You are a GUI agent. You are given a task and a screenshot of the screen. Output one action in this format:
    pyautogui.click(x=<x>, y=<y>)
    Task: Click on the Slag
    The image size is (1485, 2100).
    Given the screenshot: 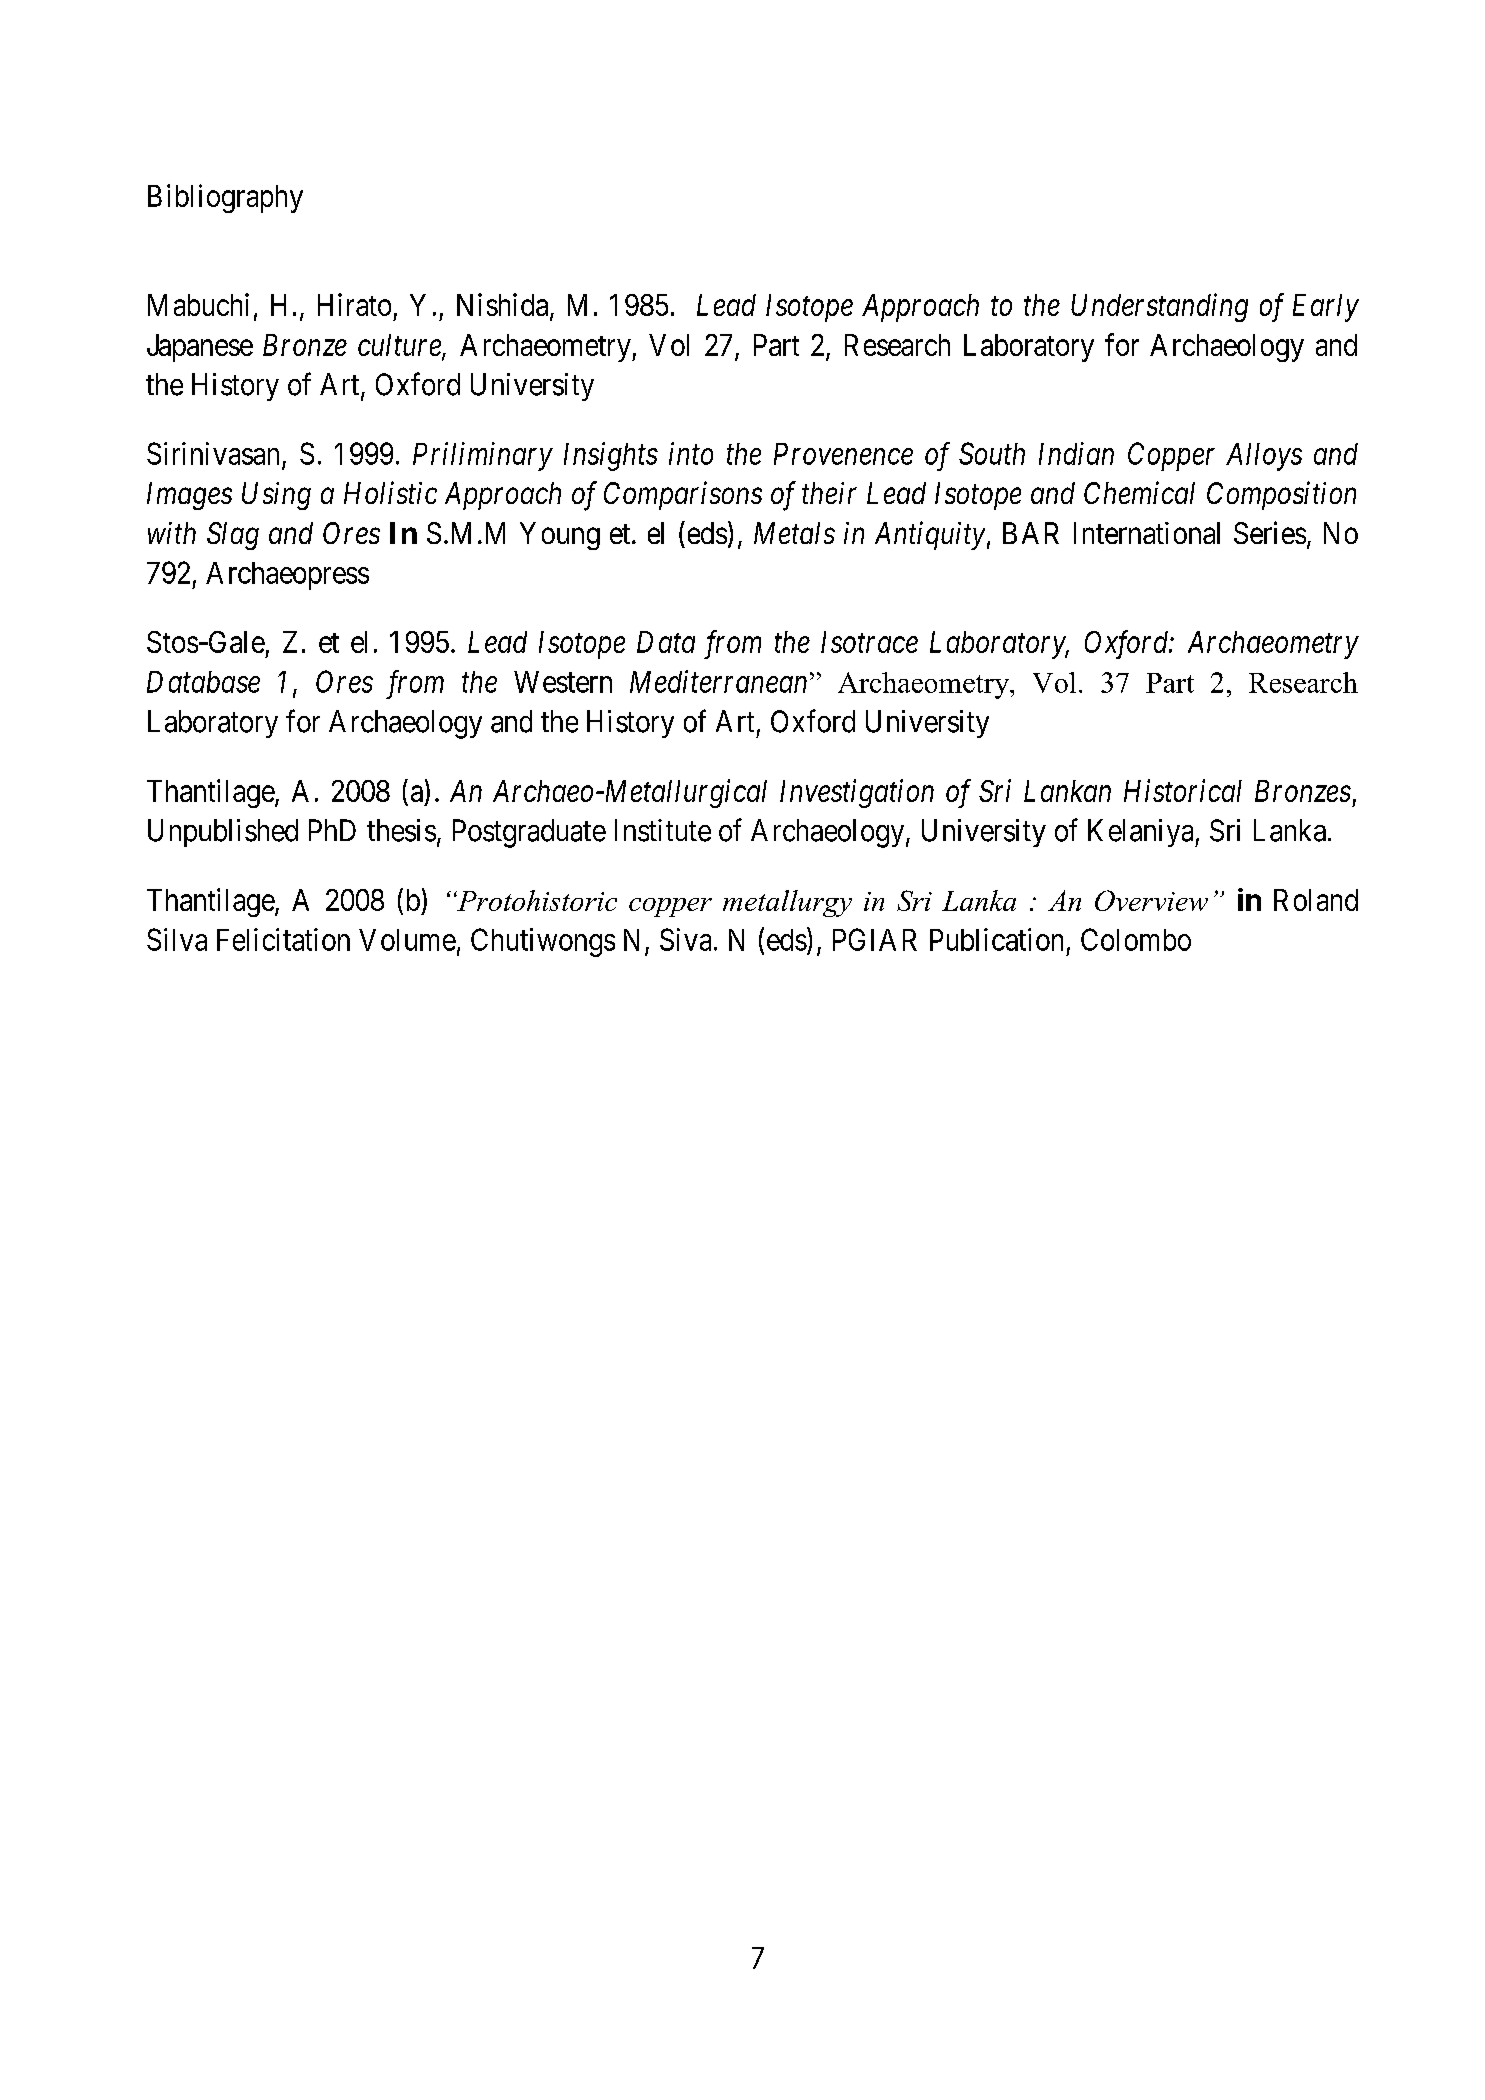 What is the action you would take?
    pyautogui.click(x=233, y=536)
